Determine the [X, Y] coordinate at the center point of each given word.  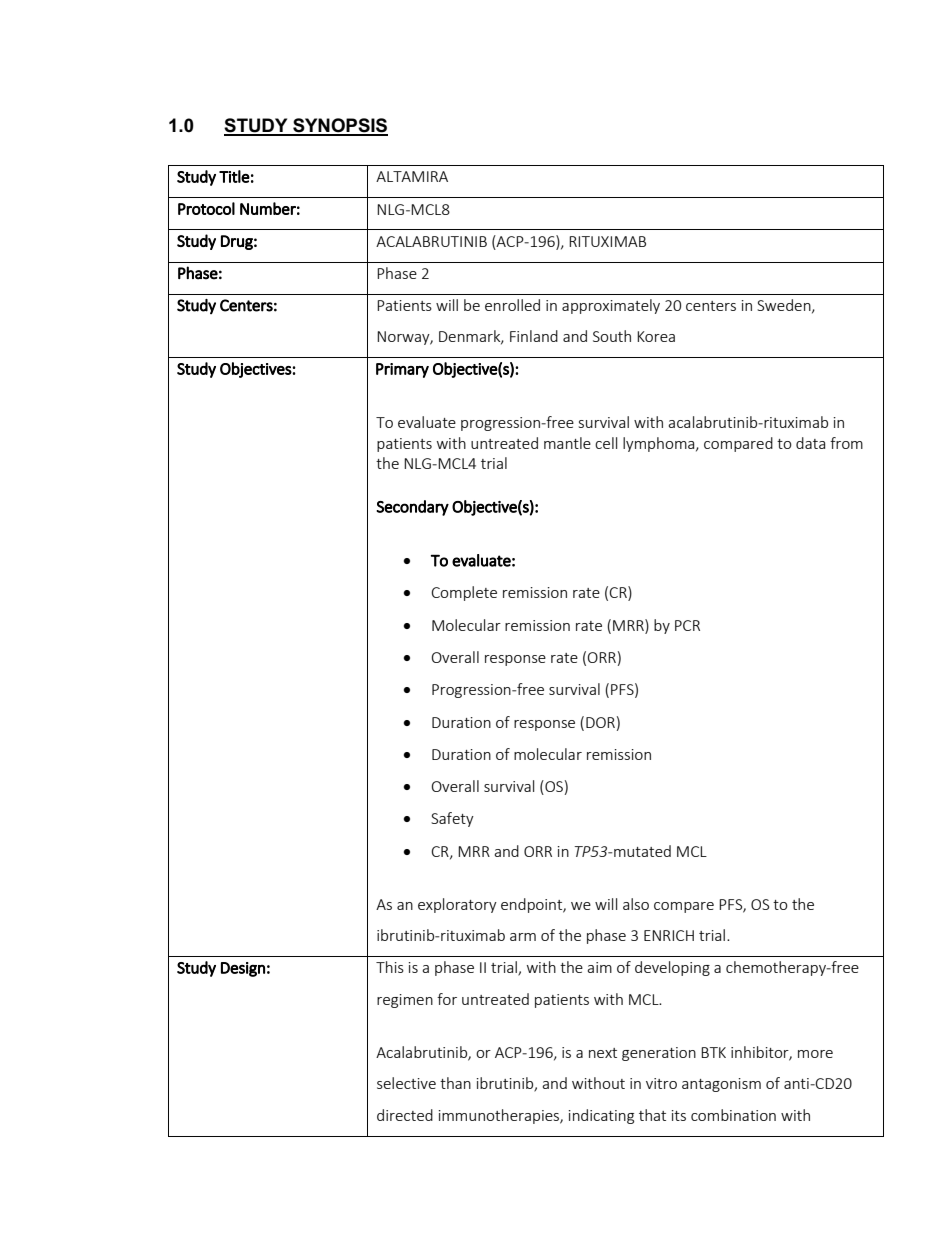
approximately [611, 306]
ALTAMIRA [412, 176]
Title [234, 176]
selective [406, 1083]
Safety [452, 819]
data [810, 443]
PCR [687, 625]
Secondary [412, 508]
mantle [567, 443]
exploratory [457, 905]
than [455, 1083]
